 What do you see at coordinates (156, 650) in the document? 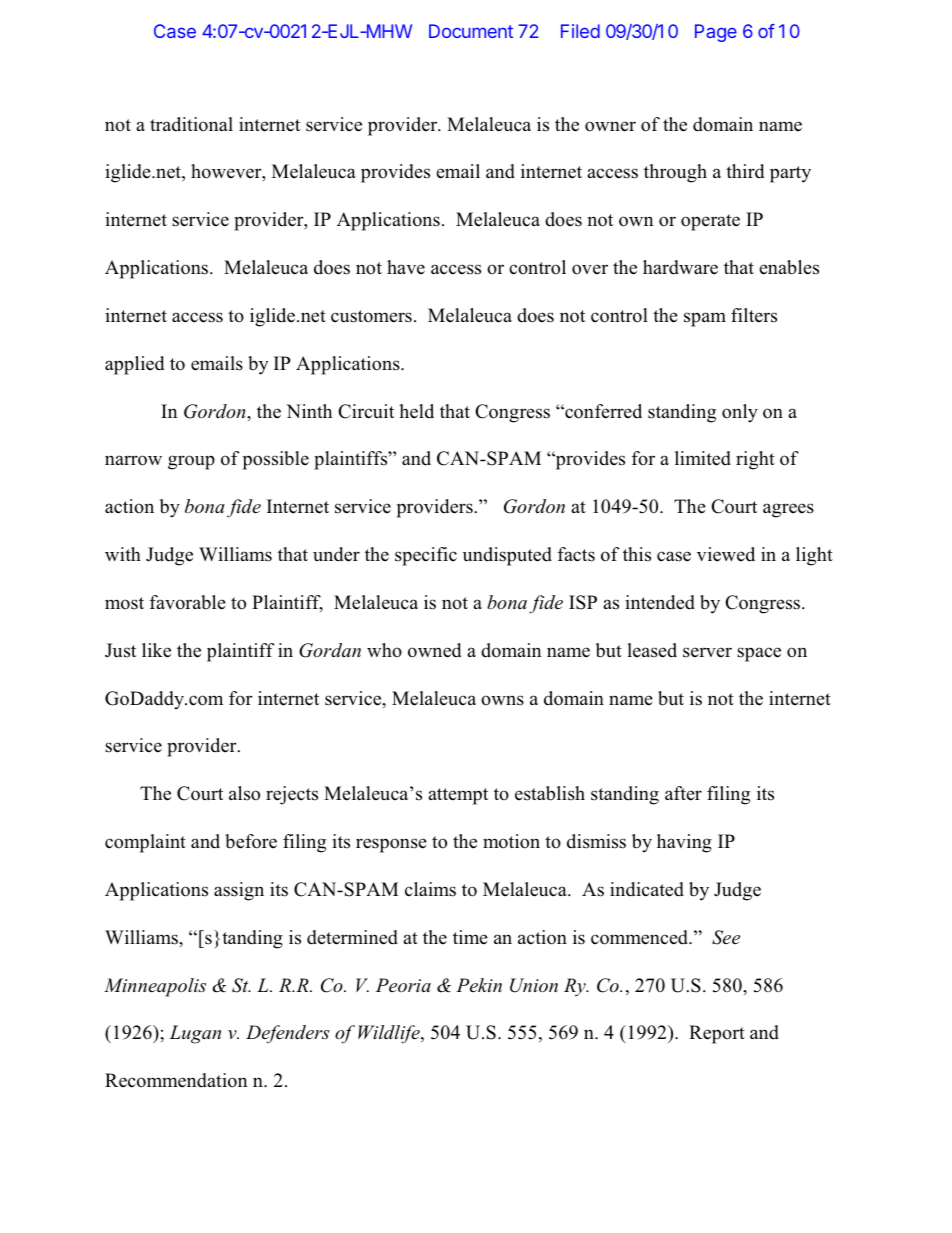
I see `like` at bounding box center [156, 650].
